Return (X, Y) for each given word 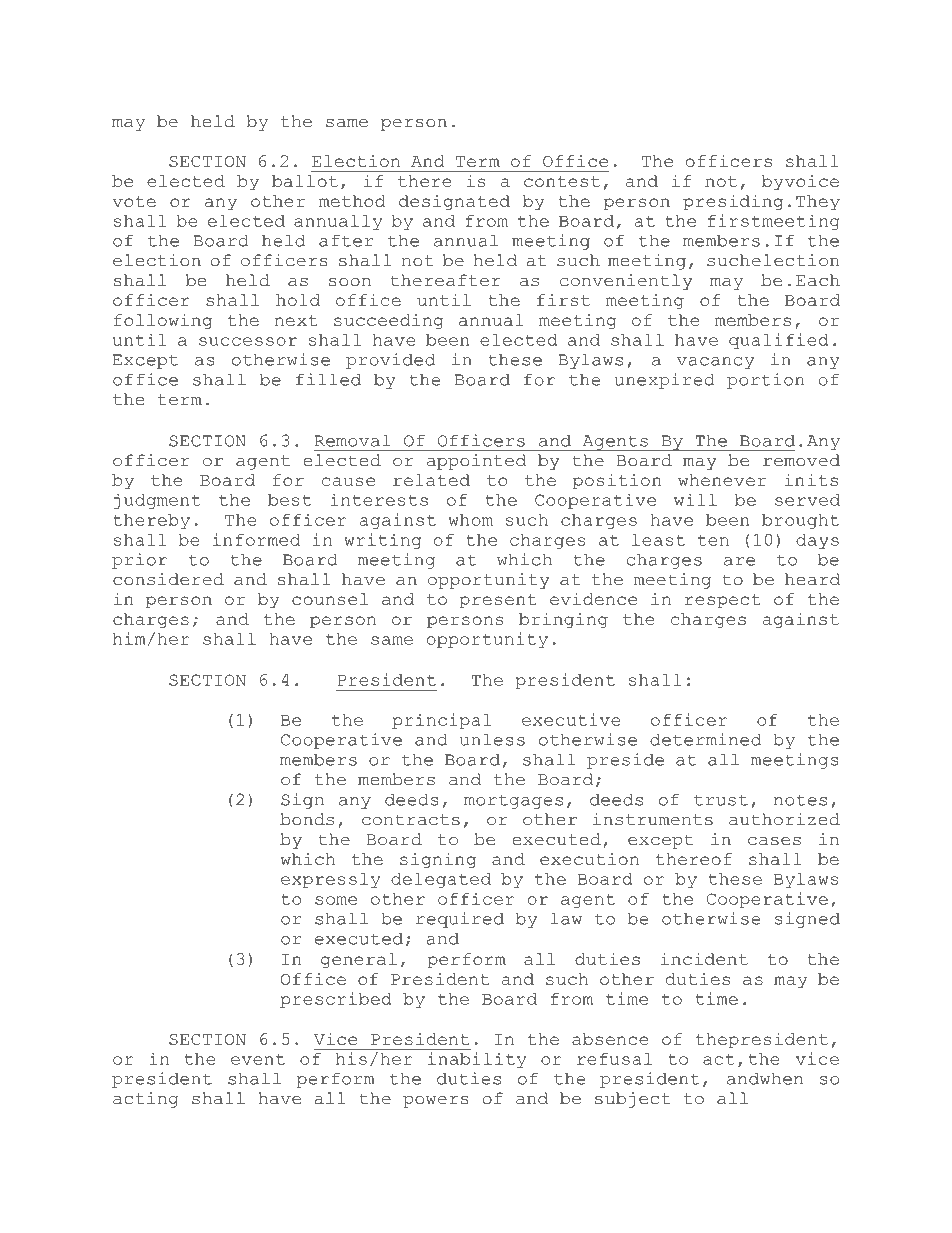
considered (168, 579)
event (258, 1059)
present (498, 601)
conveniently (626, 282)
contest (562, 181)
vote (134, 201)
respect (722, 601)
